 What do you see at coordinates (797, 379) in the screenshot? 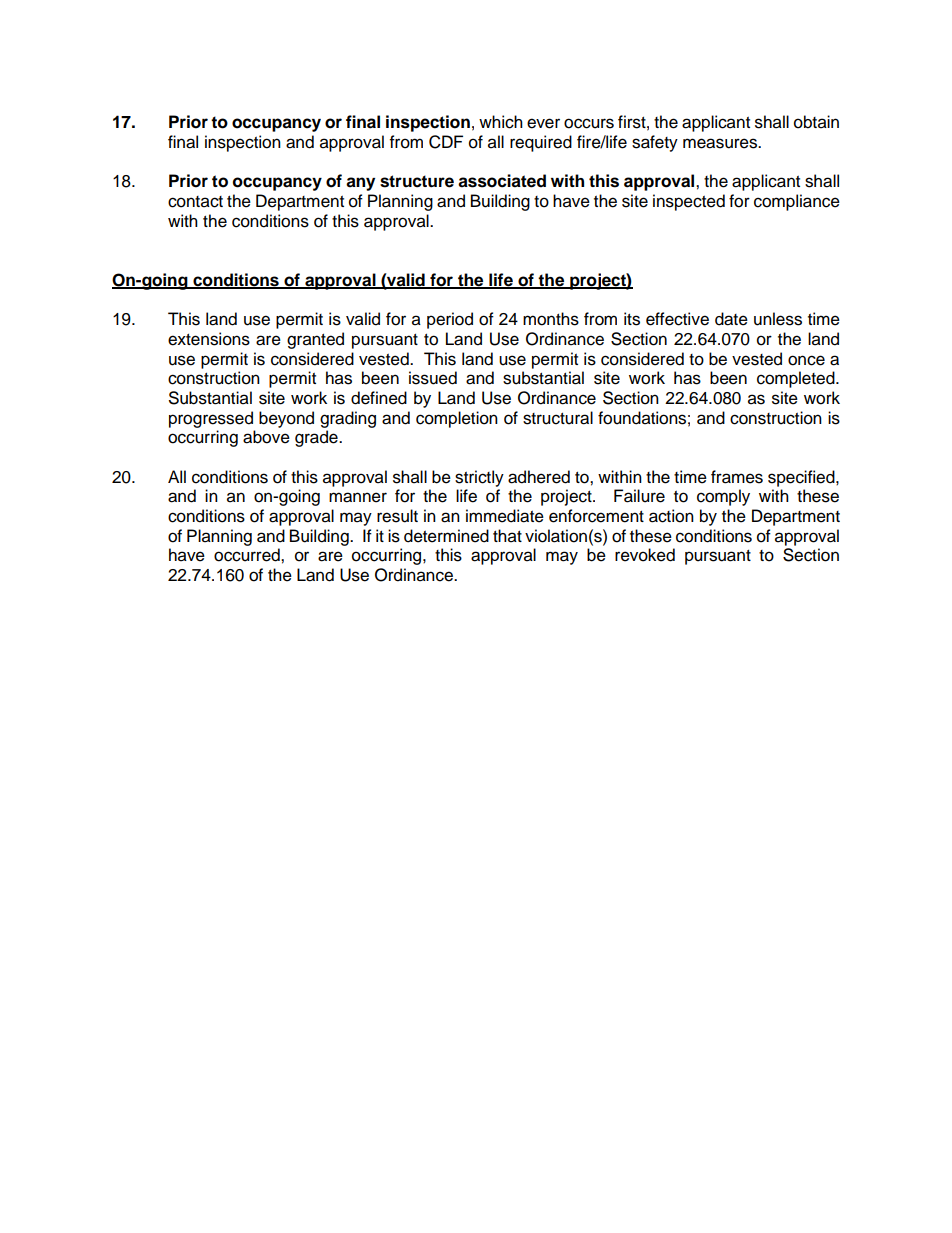
I see `completed` at bounding box center [797, 379].
